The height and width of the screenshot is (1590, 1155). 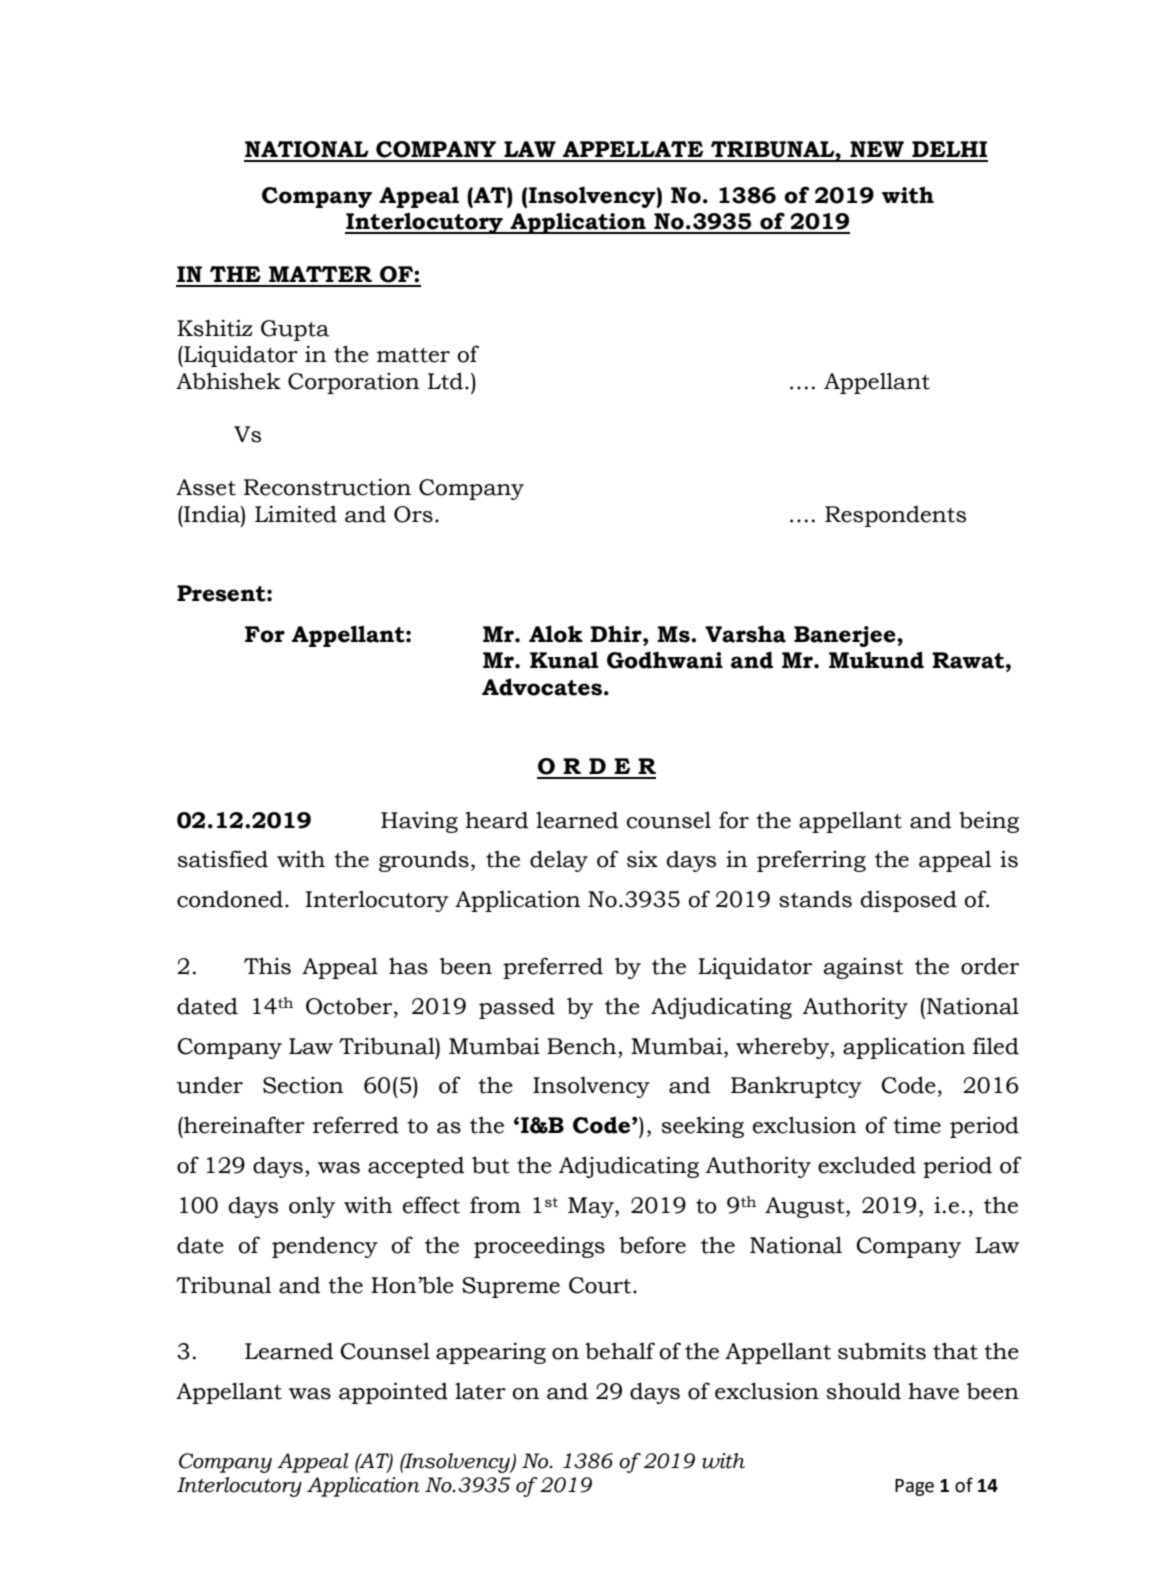 I want to click on Section, so click(x=303, y=1085).
